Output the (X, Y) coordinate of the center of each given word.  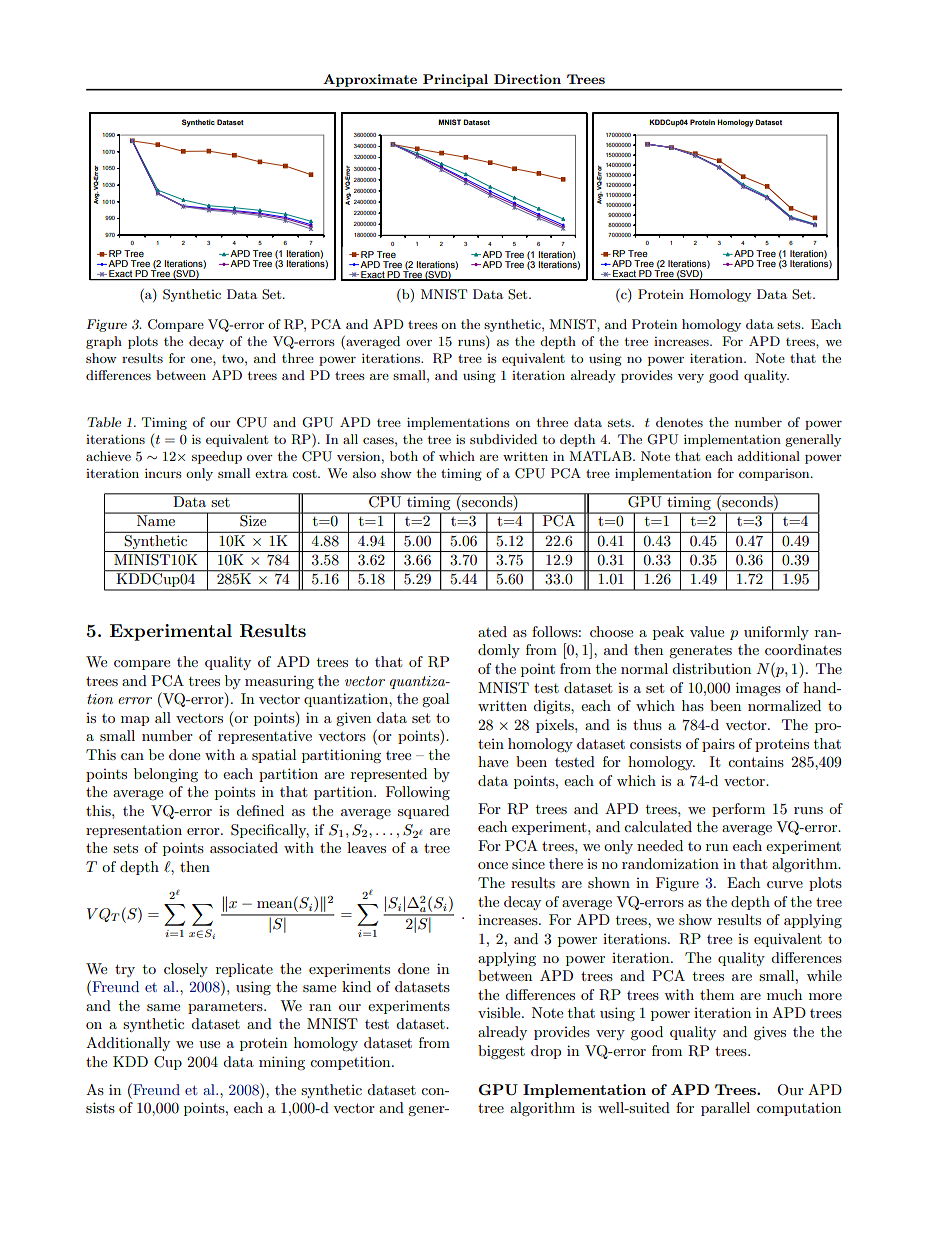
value (707, 631)
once (493, 865)
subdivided (503, 439)
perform (738, 810)
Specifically (270, 831)
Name (156, 519)
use (209, 1044)
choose (611, 631)
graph (104, 342)
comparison (775, 475)
